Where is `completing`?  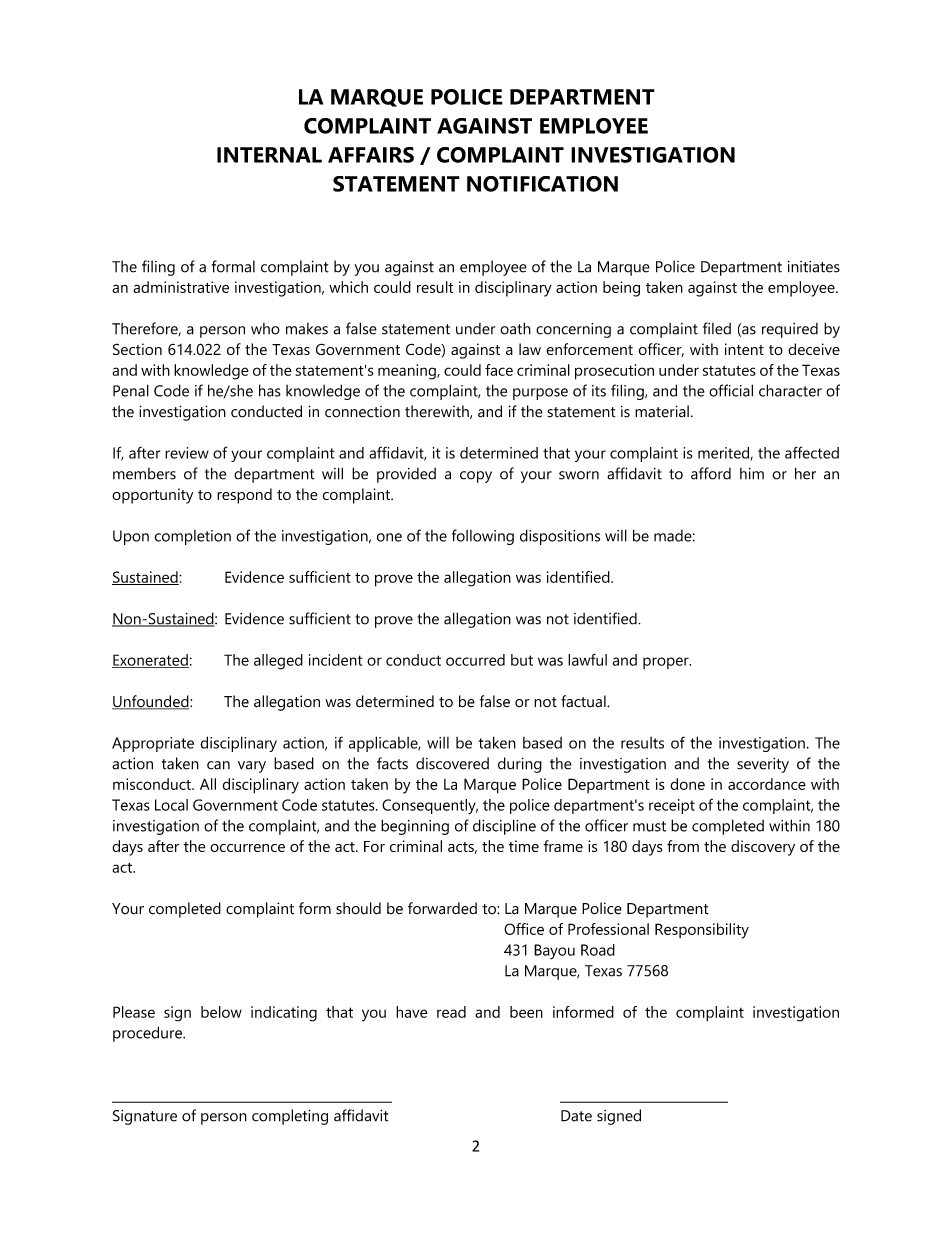 completing is located at coordinates (290, 1117).
